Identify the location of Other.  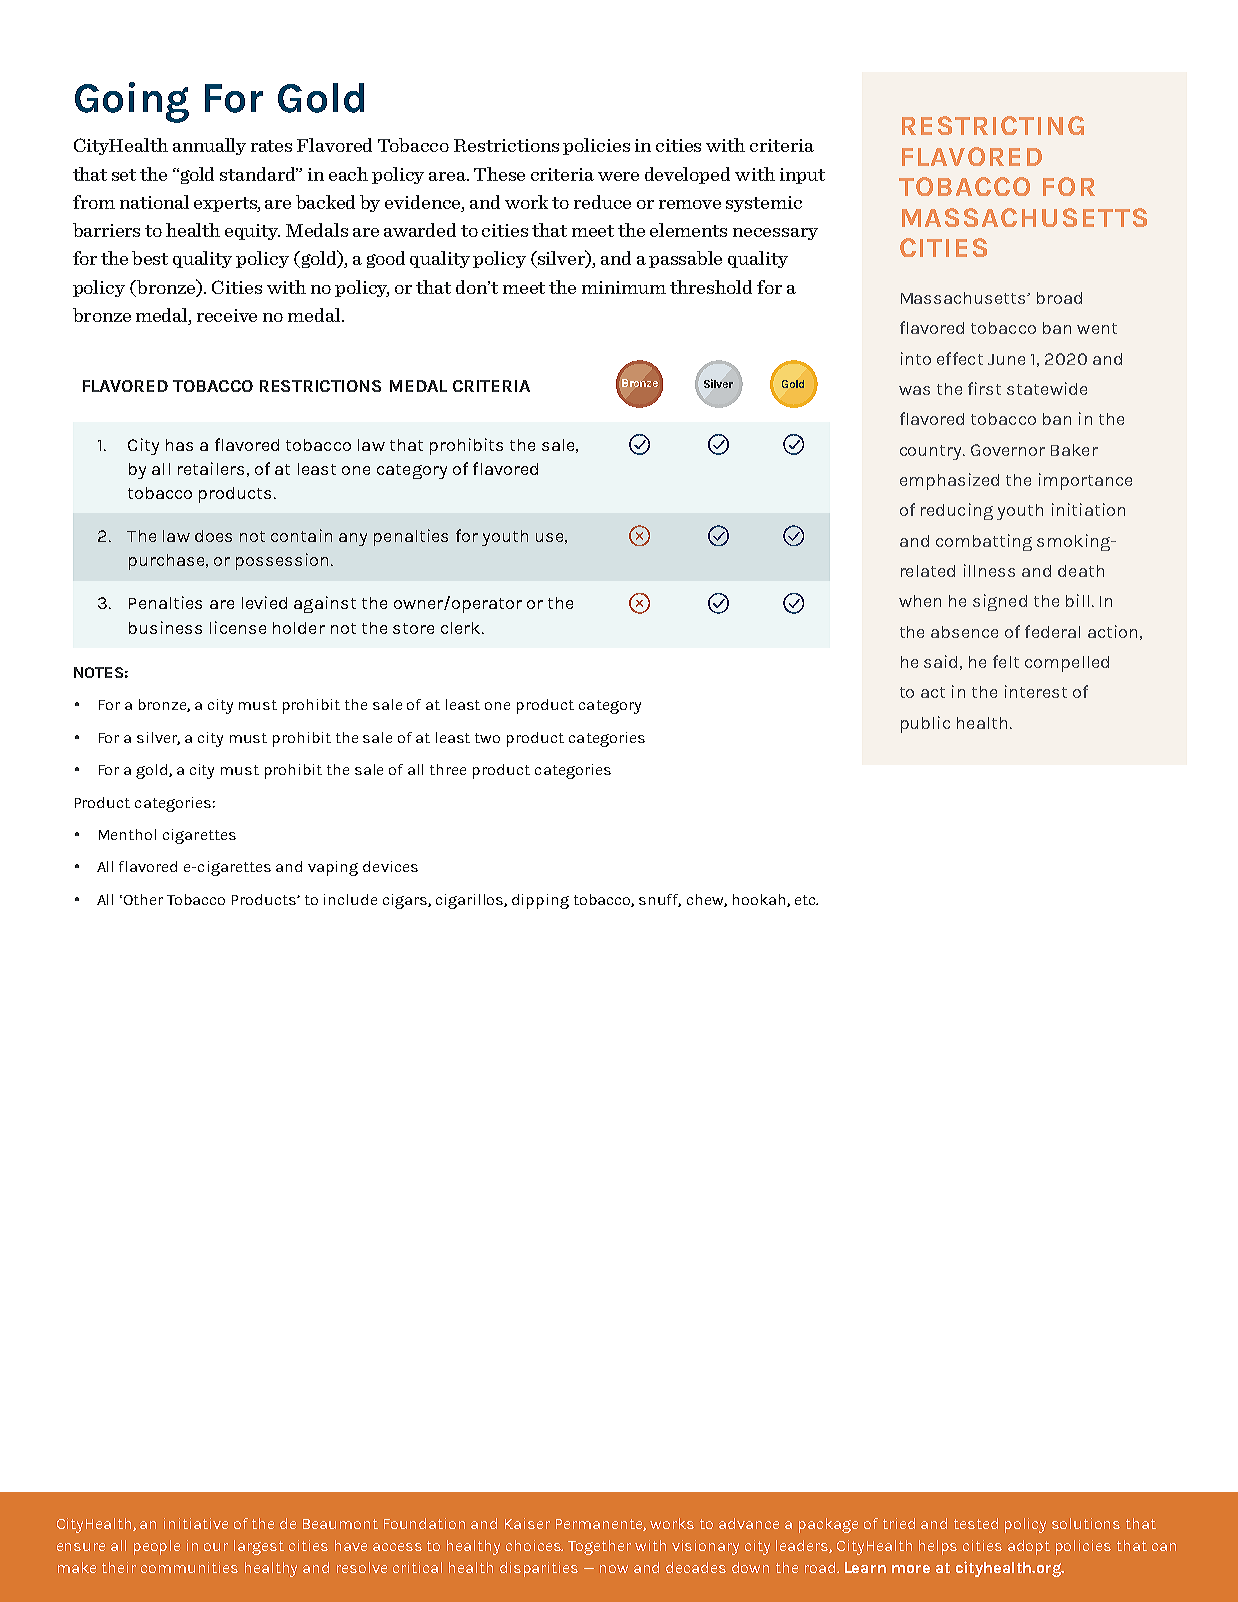
(142, 899).
